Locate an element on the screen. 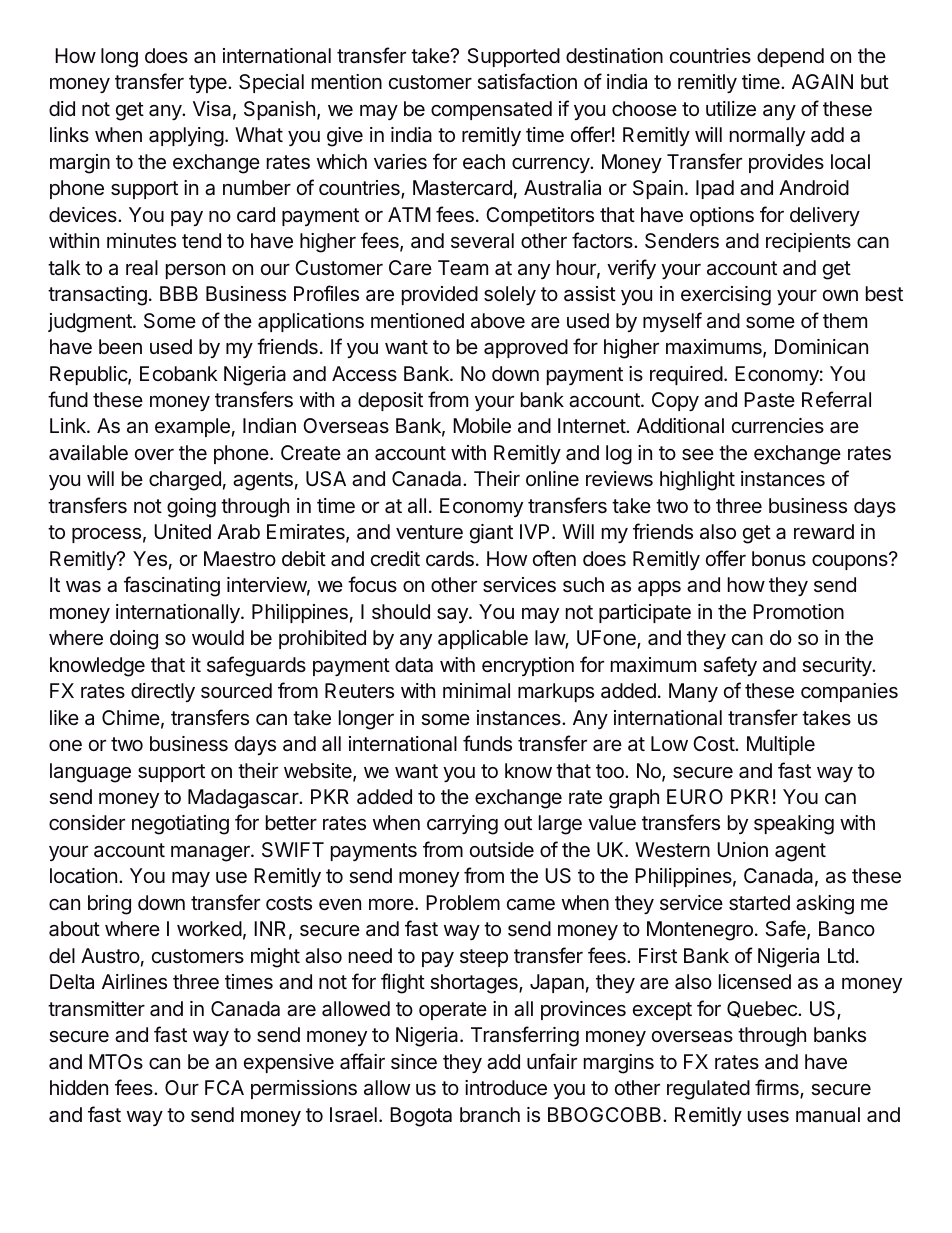 The width and height of the screenshot is (952, 1233). AGAIN is located at coordinates (822, 81).
